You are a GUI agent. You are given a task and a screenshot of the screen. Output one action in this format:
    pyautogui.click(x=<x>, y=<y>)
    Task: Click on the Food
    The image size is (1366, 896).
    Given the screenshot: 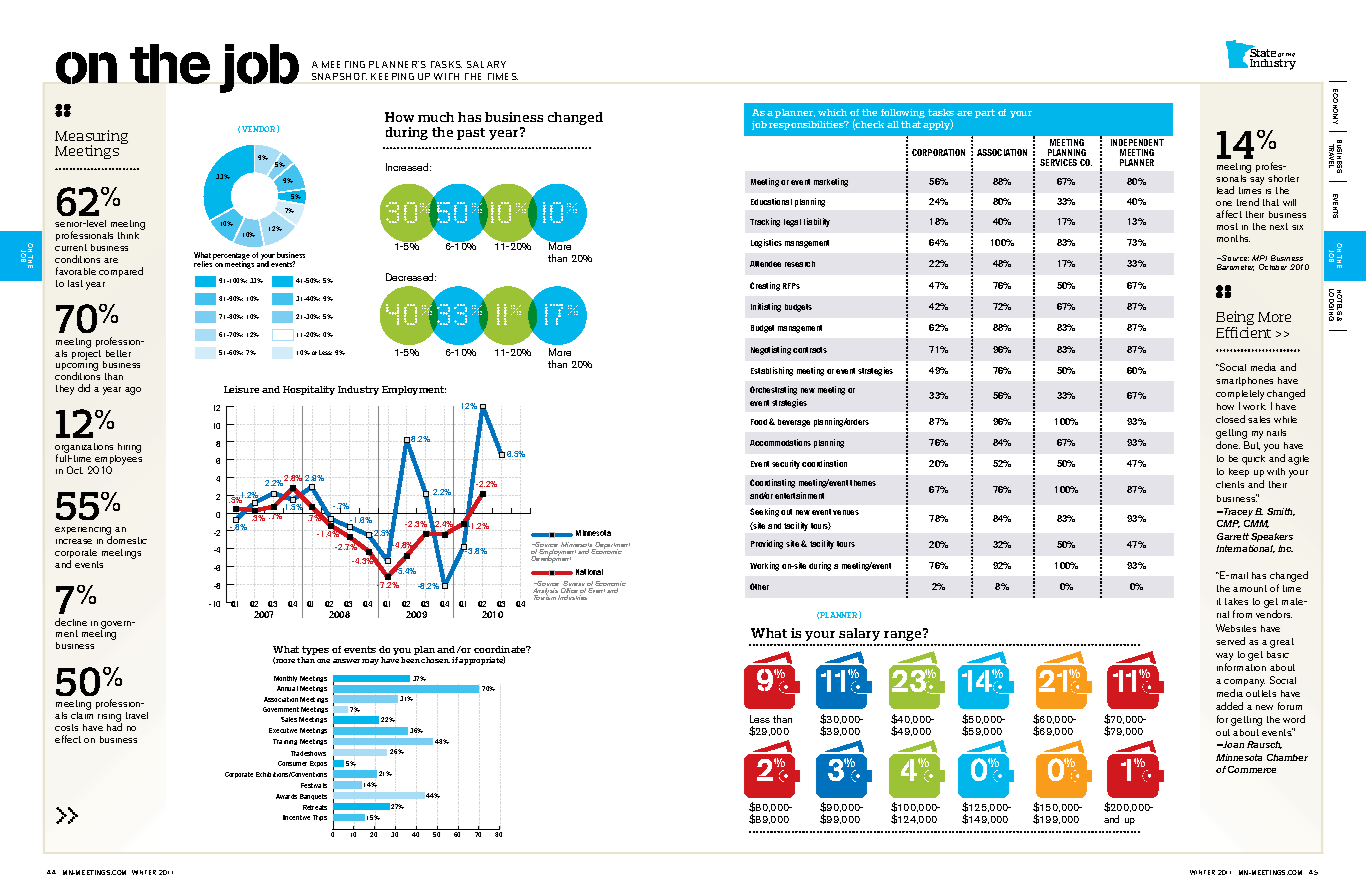 What is the action you would take?
    pyautogui.click(x=759, y=422)
